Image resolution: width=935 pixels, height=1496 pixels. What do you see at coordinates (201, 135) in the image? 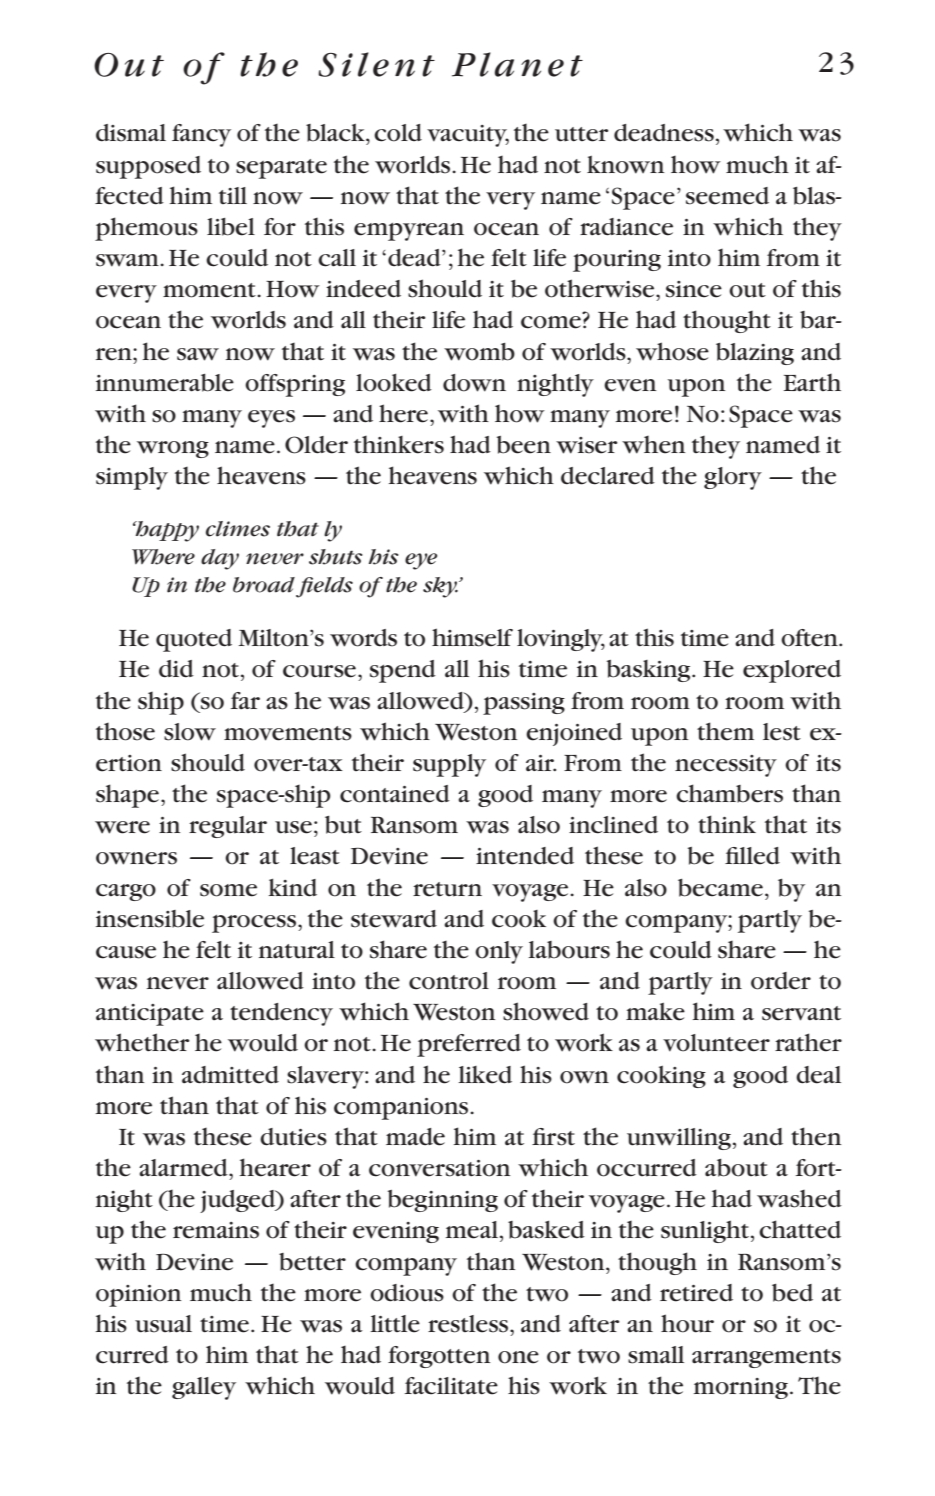
I see `fancy` at bounding box center [201, 135].
